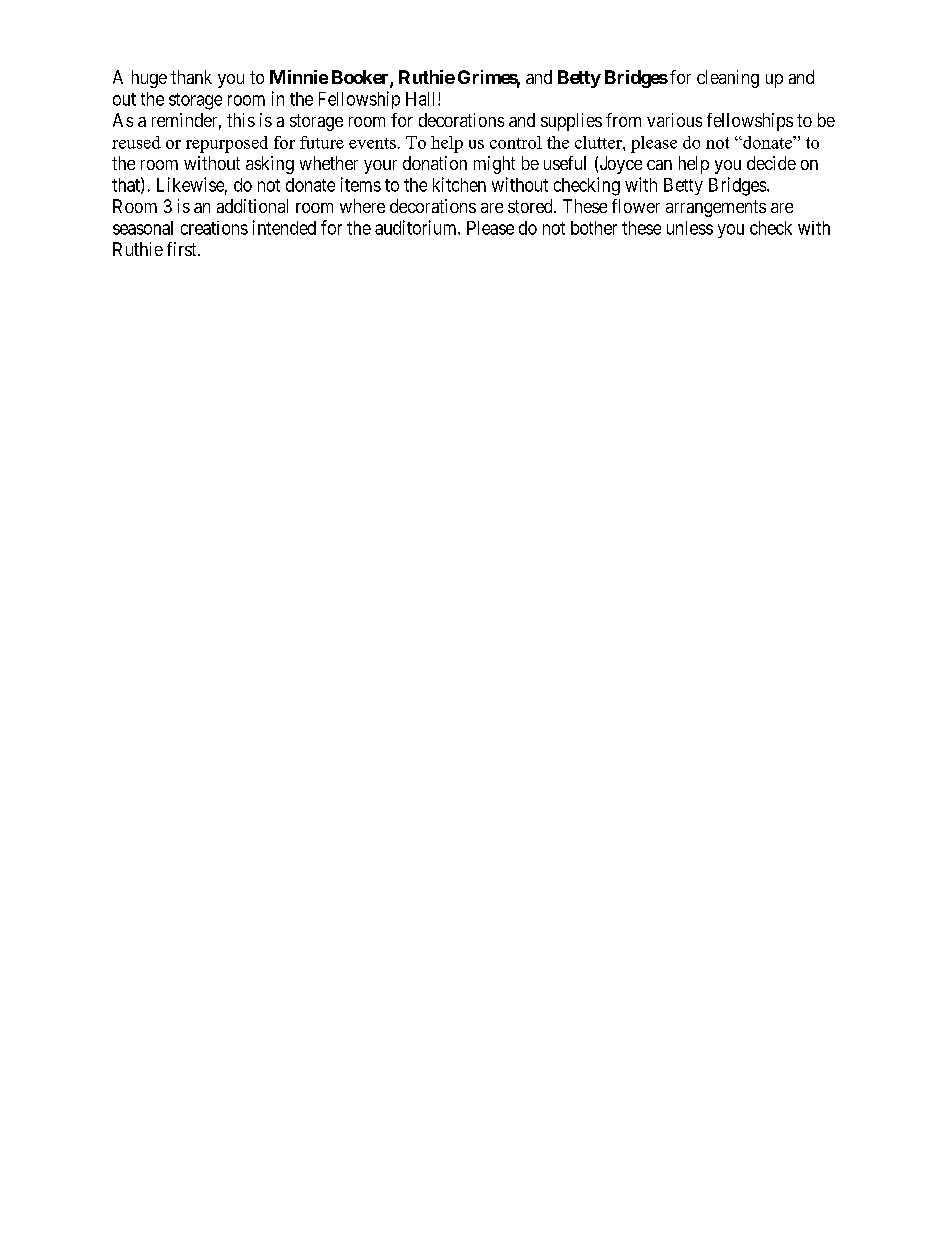 This screenshot has height=1233, width=952. Describe the element at coordinates (241, 120) in the screenshot. I see `this` at that location.
